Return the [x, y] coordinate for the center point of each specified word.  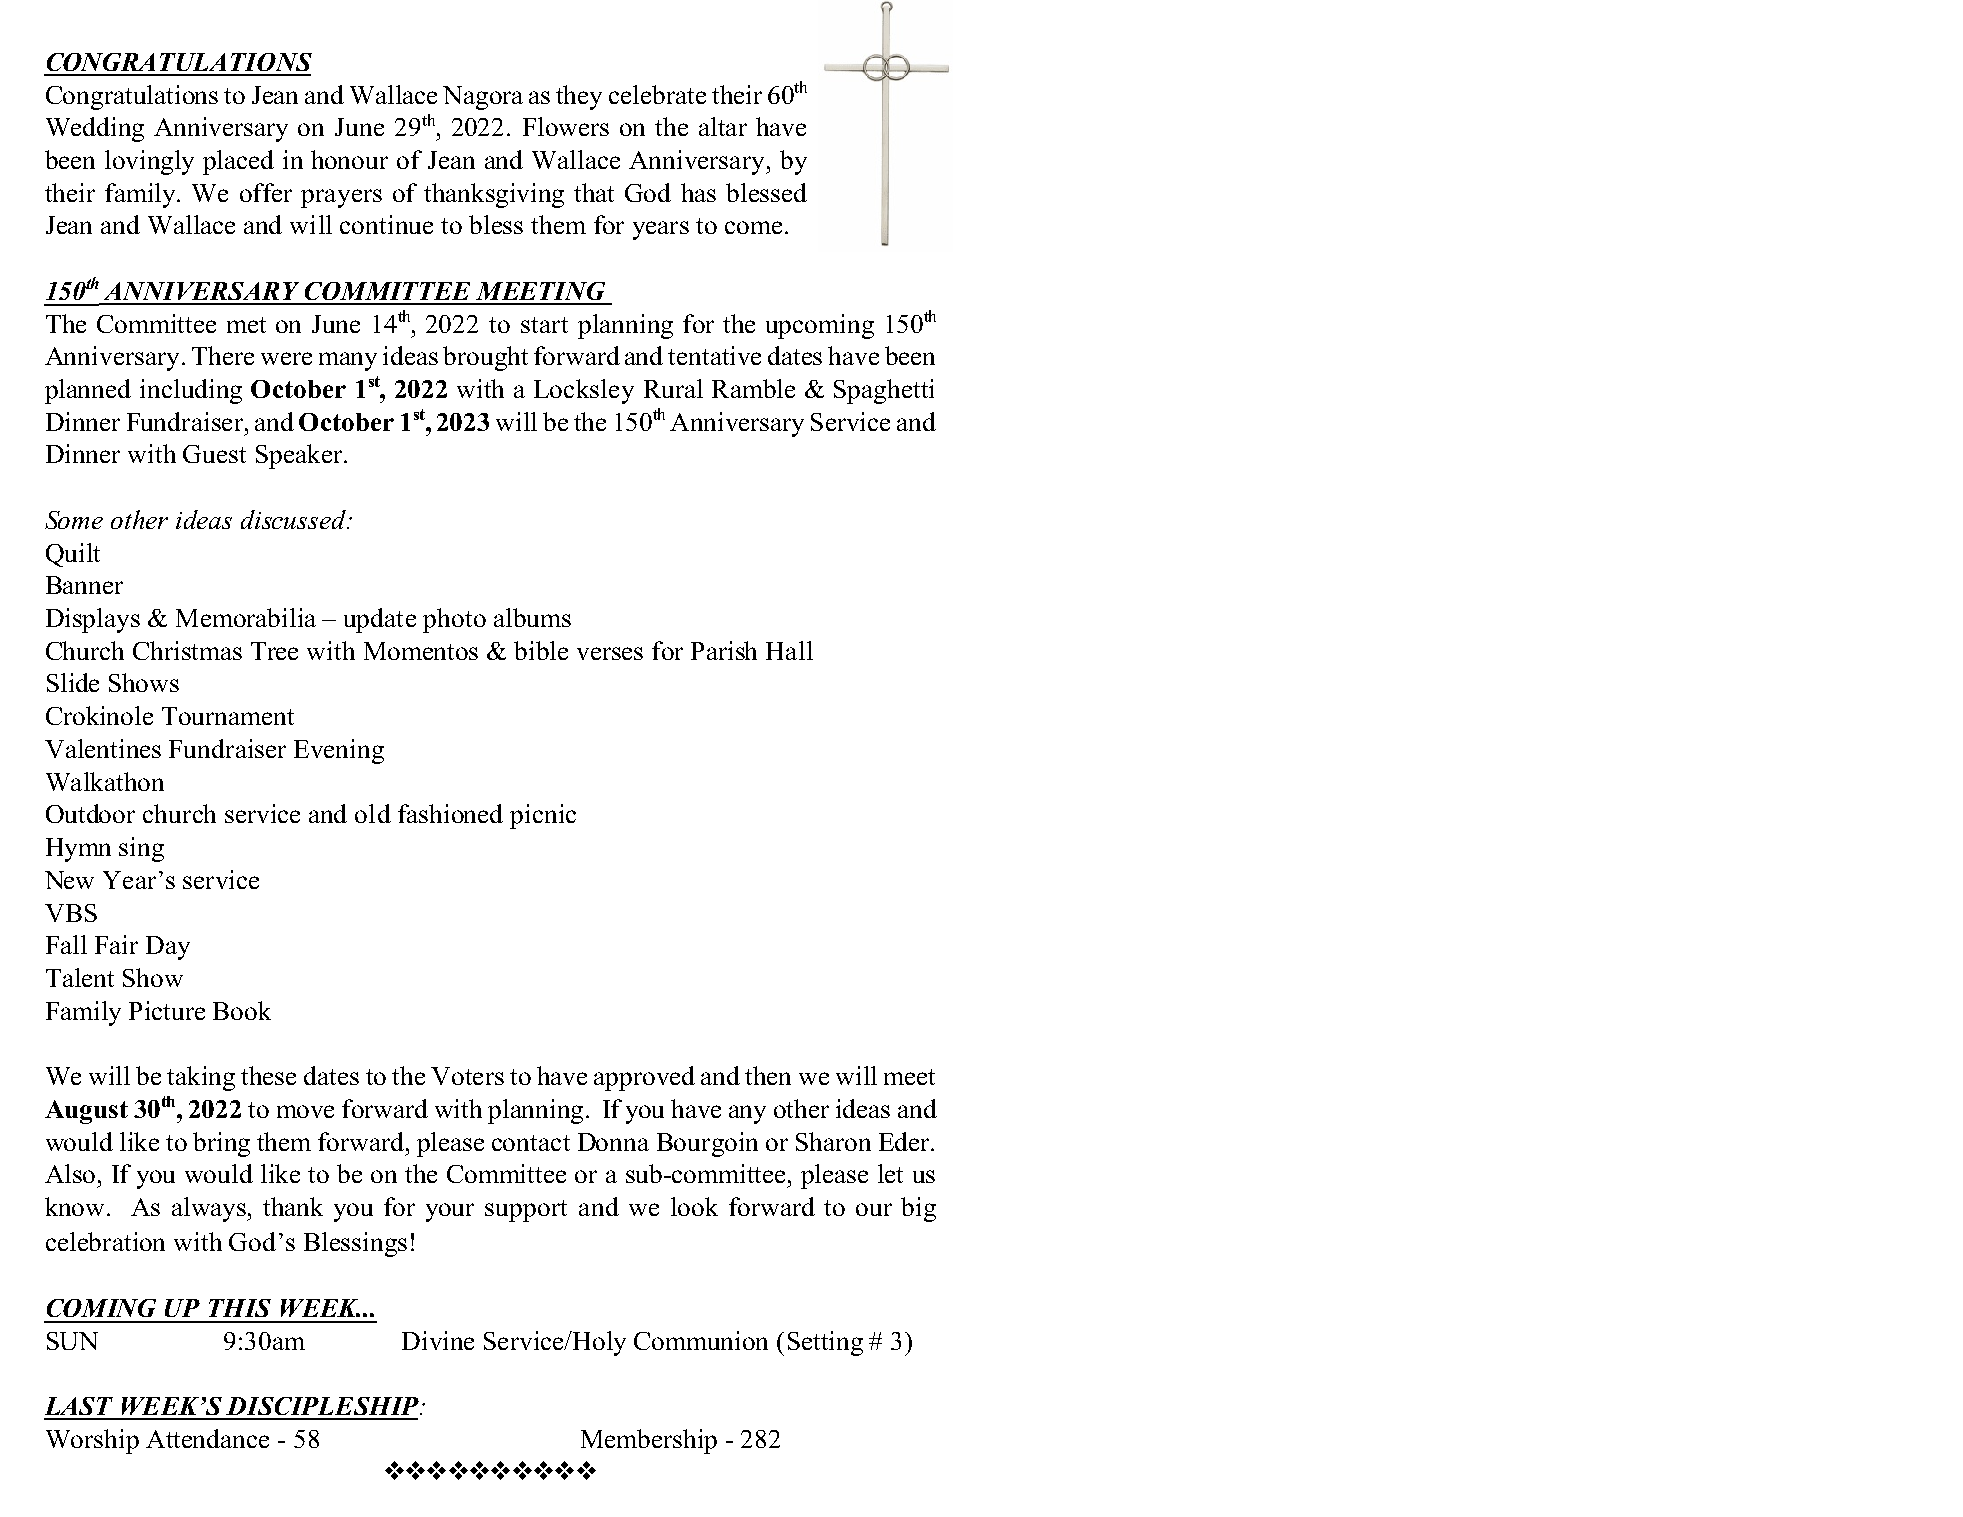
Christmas [187, 650]
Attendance [207, 1438]
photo [454, 620]
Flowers [566, 126]
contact [531, 1143]
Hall [789, 650]
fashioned [450, 813]
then [768, 1075]
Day [168, 948]
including [191, 391]
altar [723, 126]
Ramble [753, 388]
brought [485, 358]
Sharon [833, 1141]
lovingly [149, 162]
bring [221, 1144]
